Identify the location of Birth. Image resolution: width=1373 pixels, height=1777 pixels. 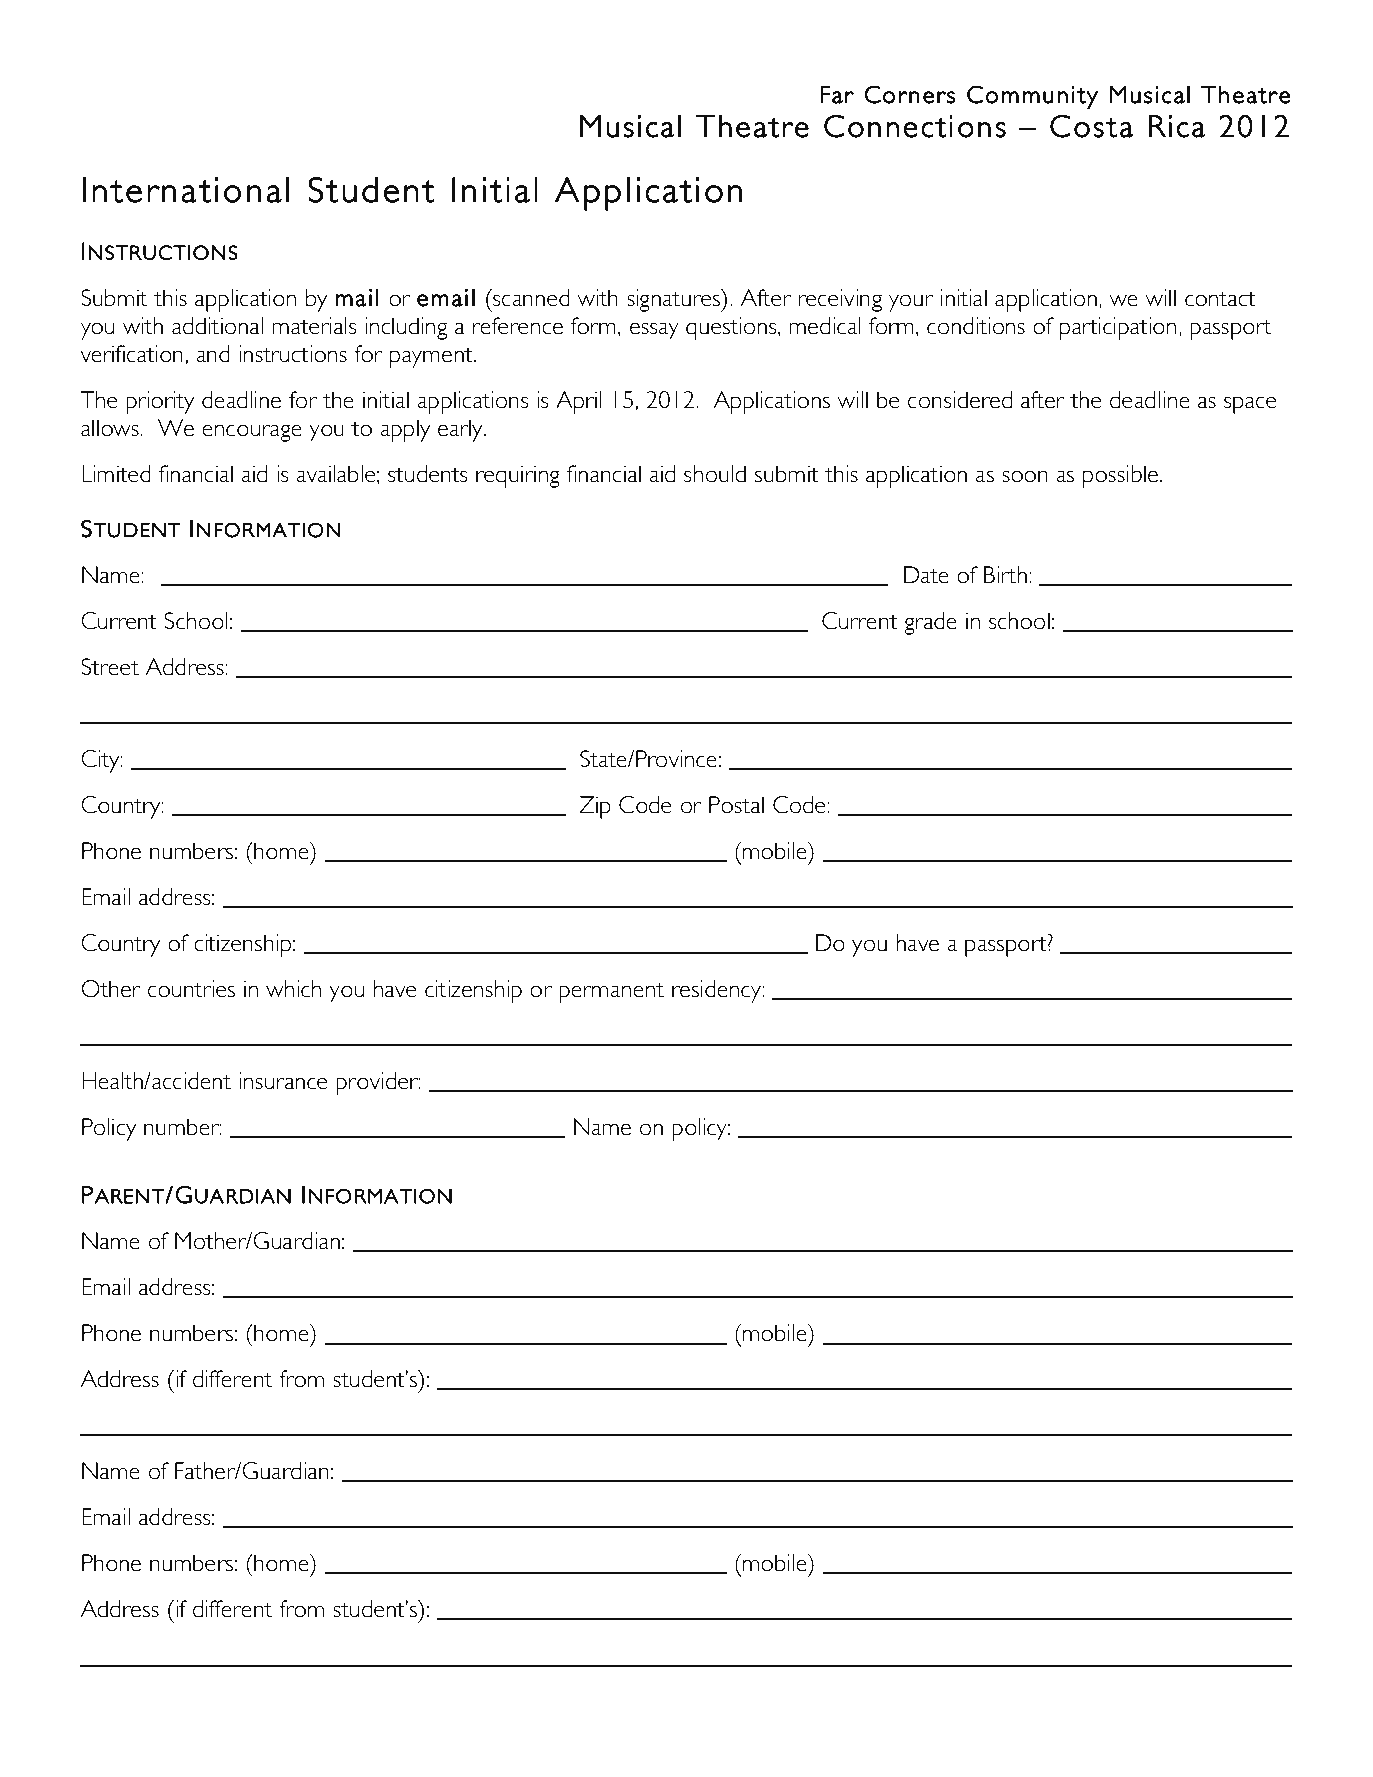
(1005, 575).
